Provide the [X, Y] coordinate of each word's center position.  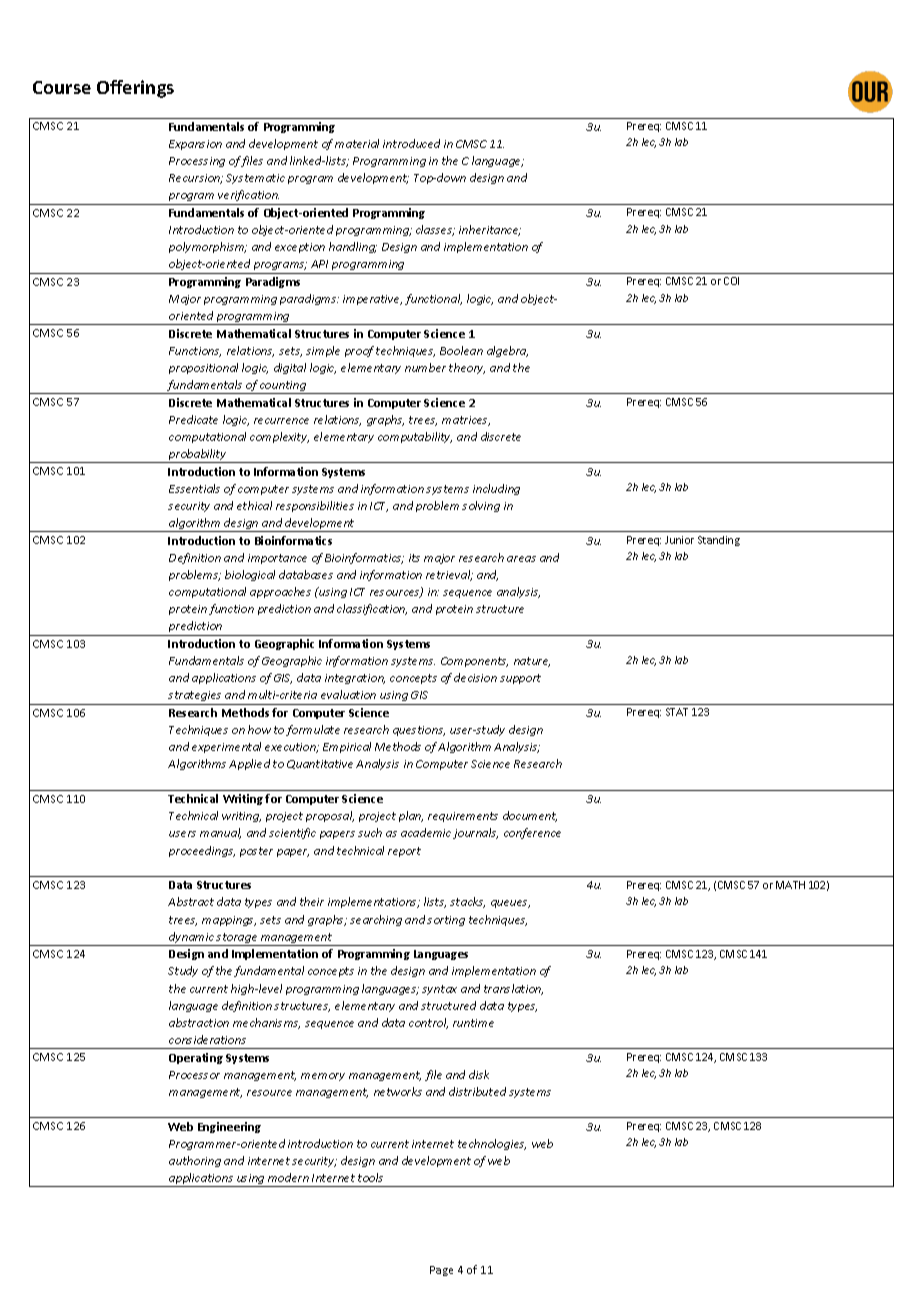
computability [415, 437]
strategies [195, 698]
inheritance [490, 230]
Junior [679, 540]
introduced [411, 143]
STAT [677, 712]
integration [355, 679]
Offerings [135, 89]
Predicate [193, 419]
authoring [195, 1161]
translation [513, 989]
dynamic [191, 939]
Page [441, 1271]
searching [376, 920]
